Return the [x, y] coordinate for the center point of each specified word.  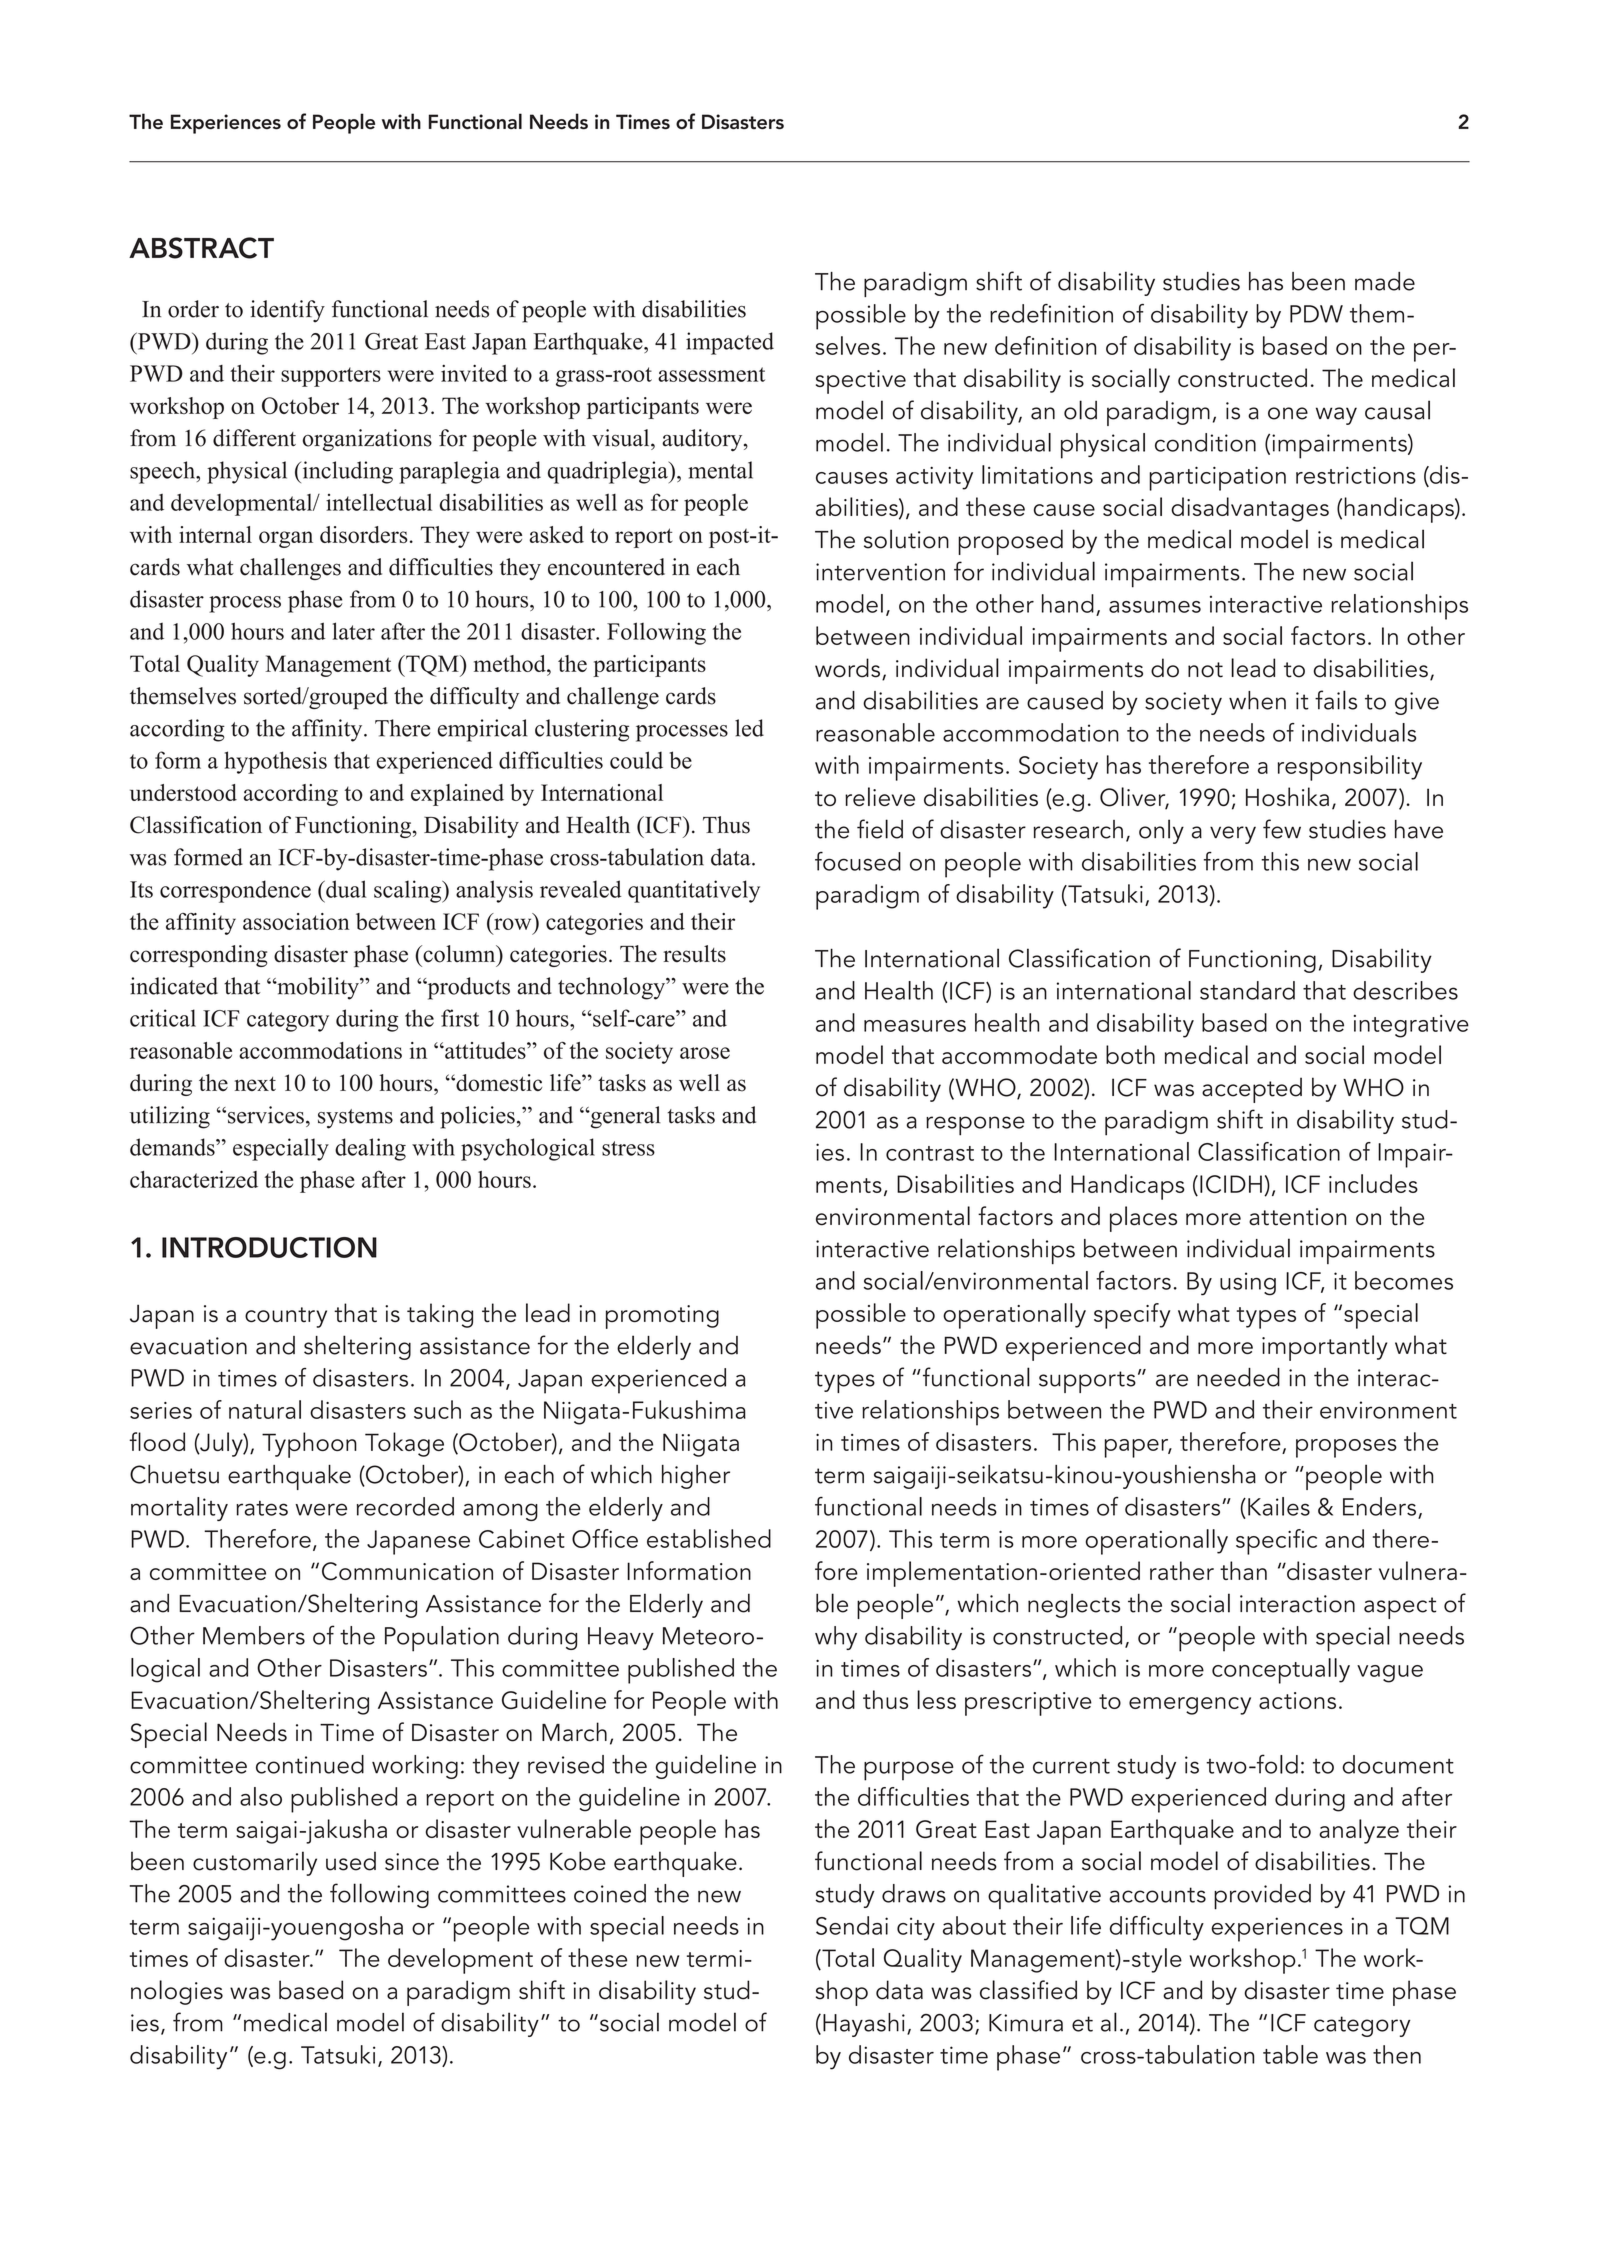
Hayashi [864, 2025]
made [1385, 281]
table [1290, 2054]
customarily [255, 1863]
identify [287, 311]
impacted [730, 343]
